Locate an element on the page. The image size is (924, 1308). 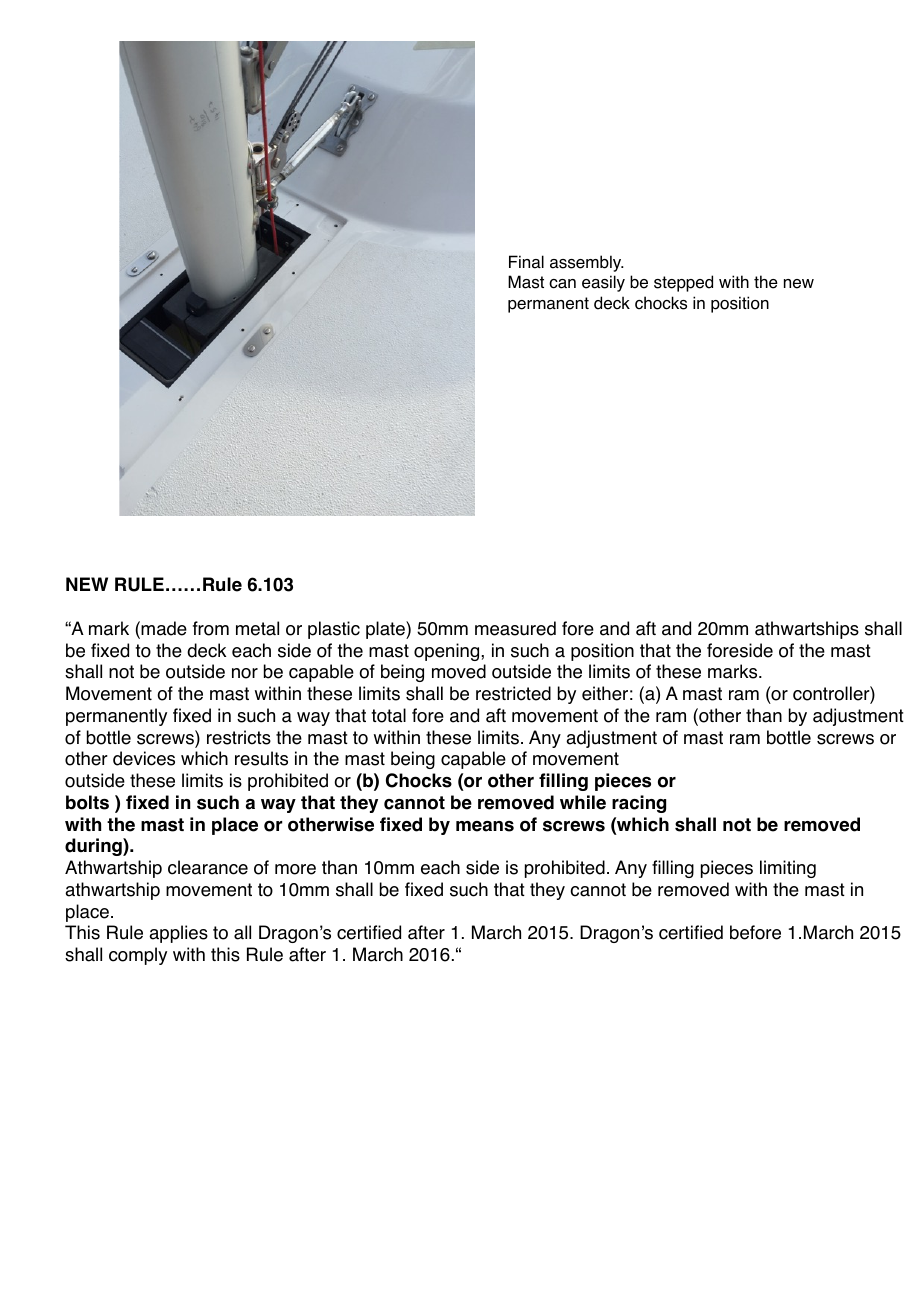
Final is located at coordinates (526, 262).
